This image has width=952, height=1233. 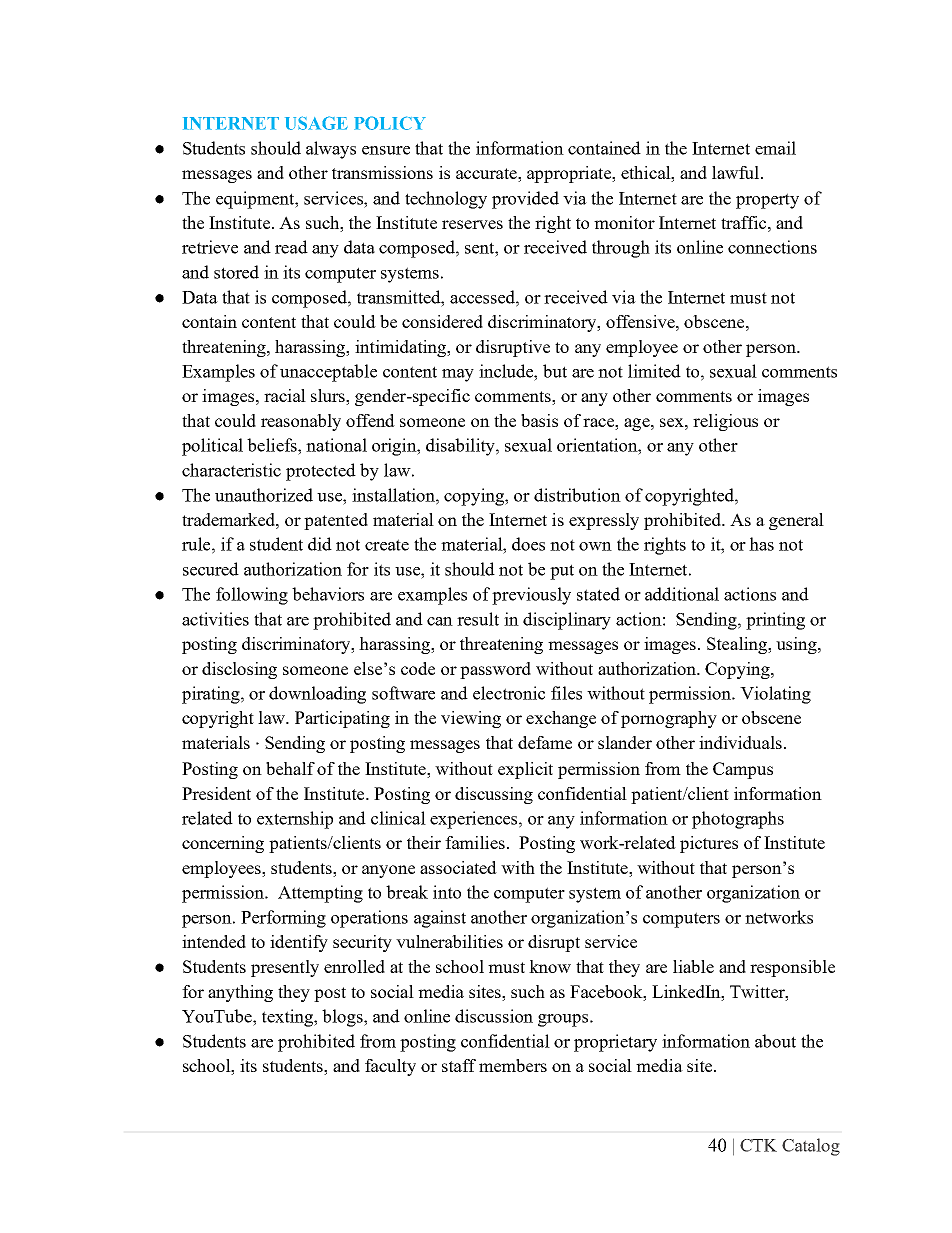 I want to click on Stealing, so click(x=738, y=645).
